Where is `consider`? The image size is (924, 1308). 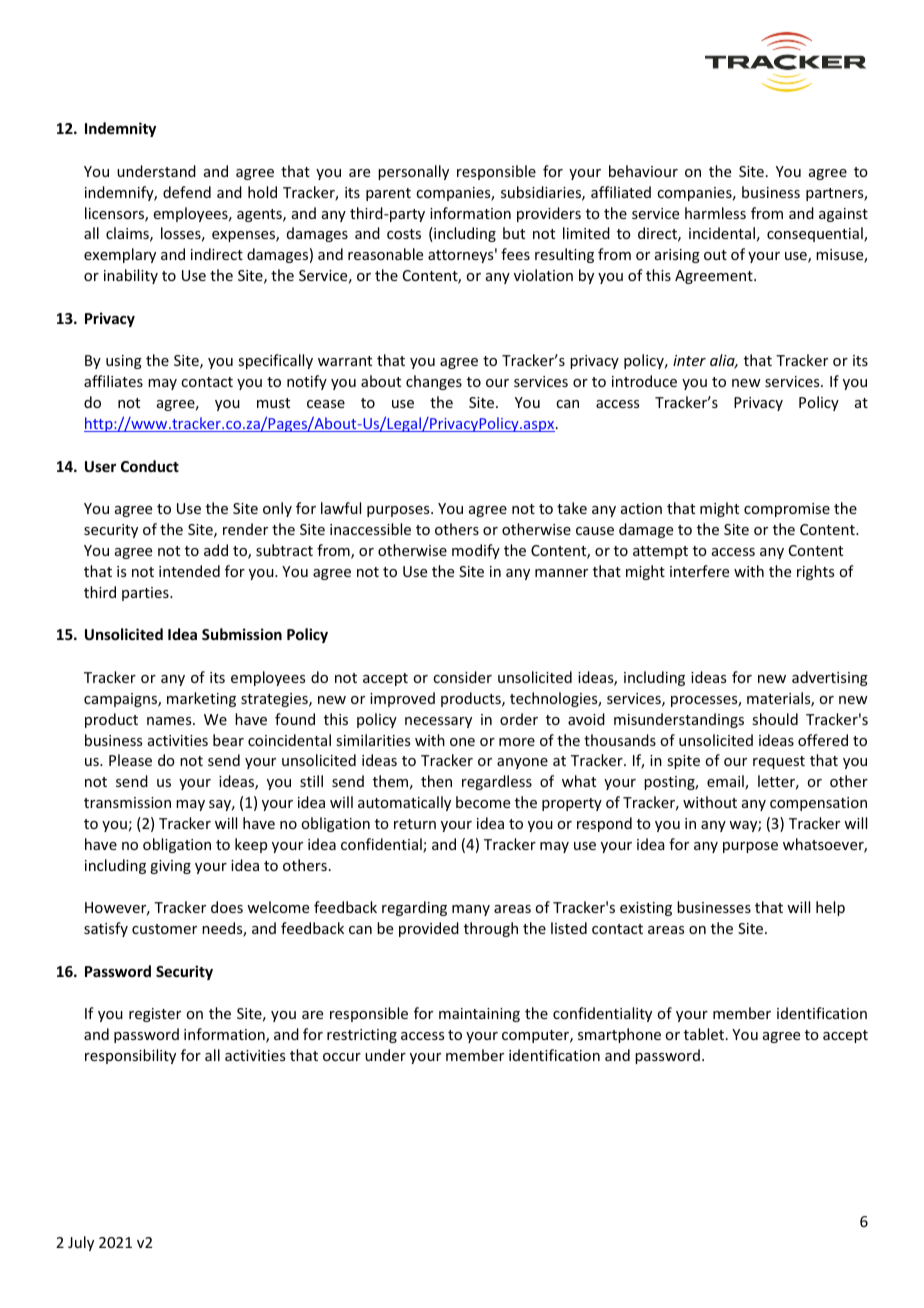
consider is located at coordinates (462, 677).
